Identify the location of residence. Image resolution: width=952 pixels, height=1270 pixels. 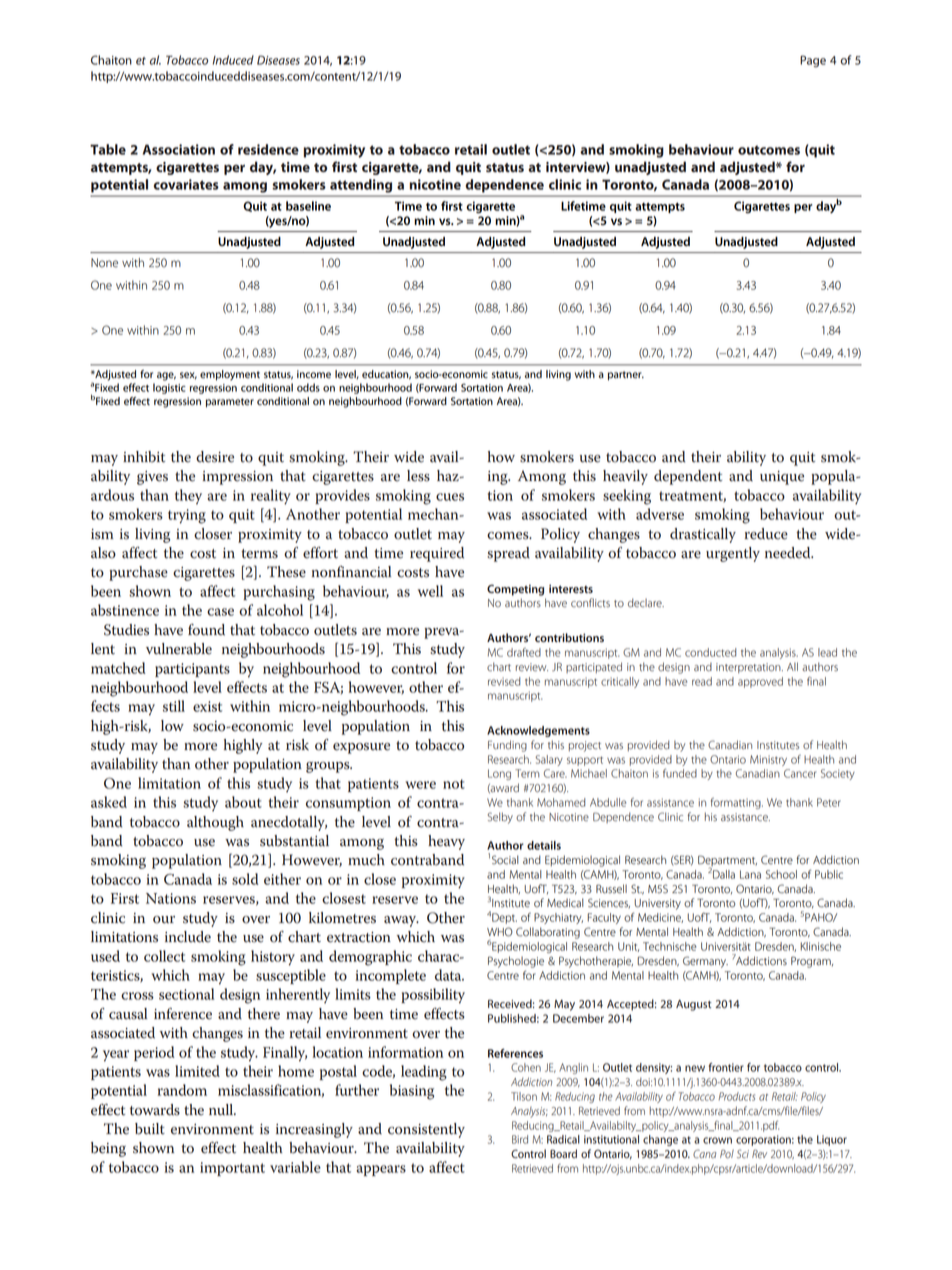
(268, 149).
